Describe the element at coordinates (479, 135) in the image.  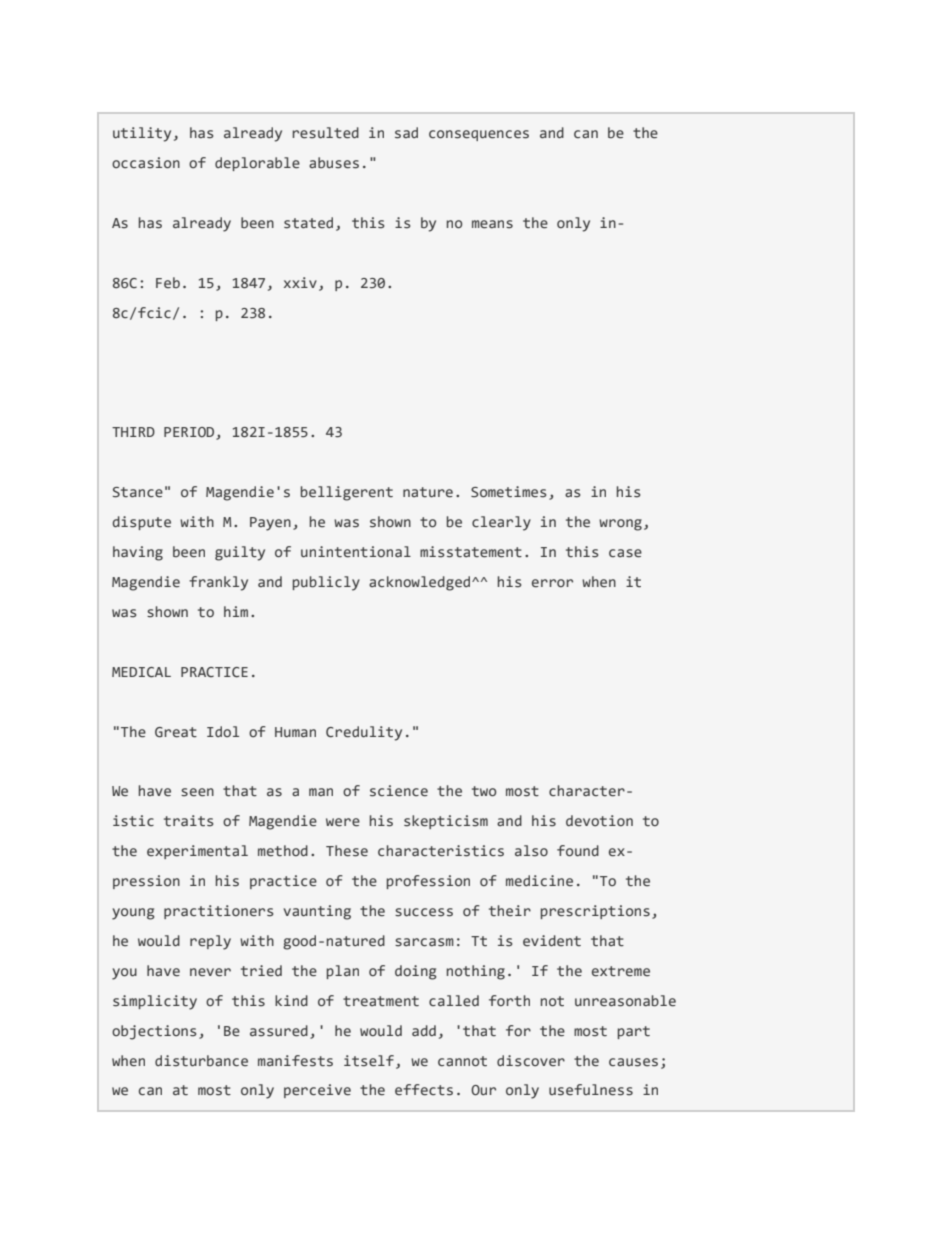
I see `consequences` at that location.
